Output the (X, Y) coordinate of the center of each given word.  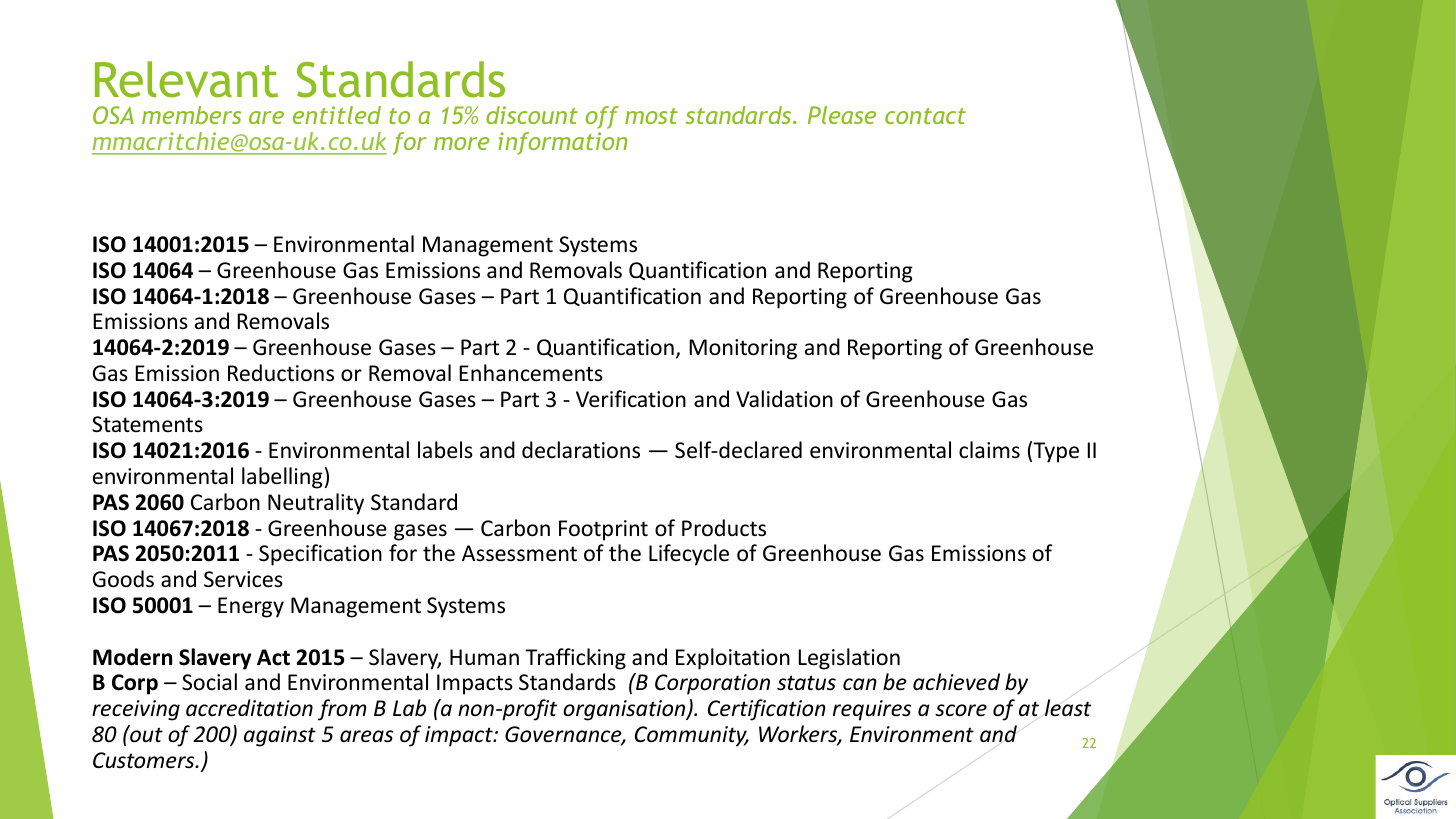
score (961, 710)
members (191, 115)
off (602, 117)
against (280, 736)
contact (925, 116)
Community (692, 736)
